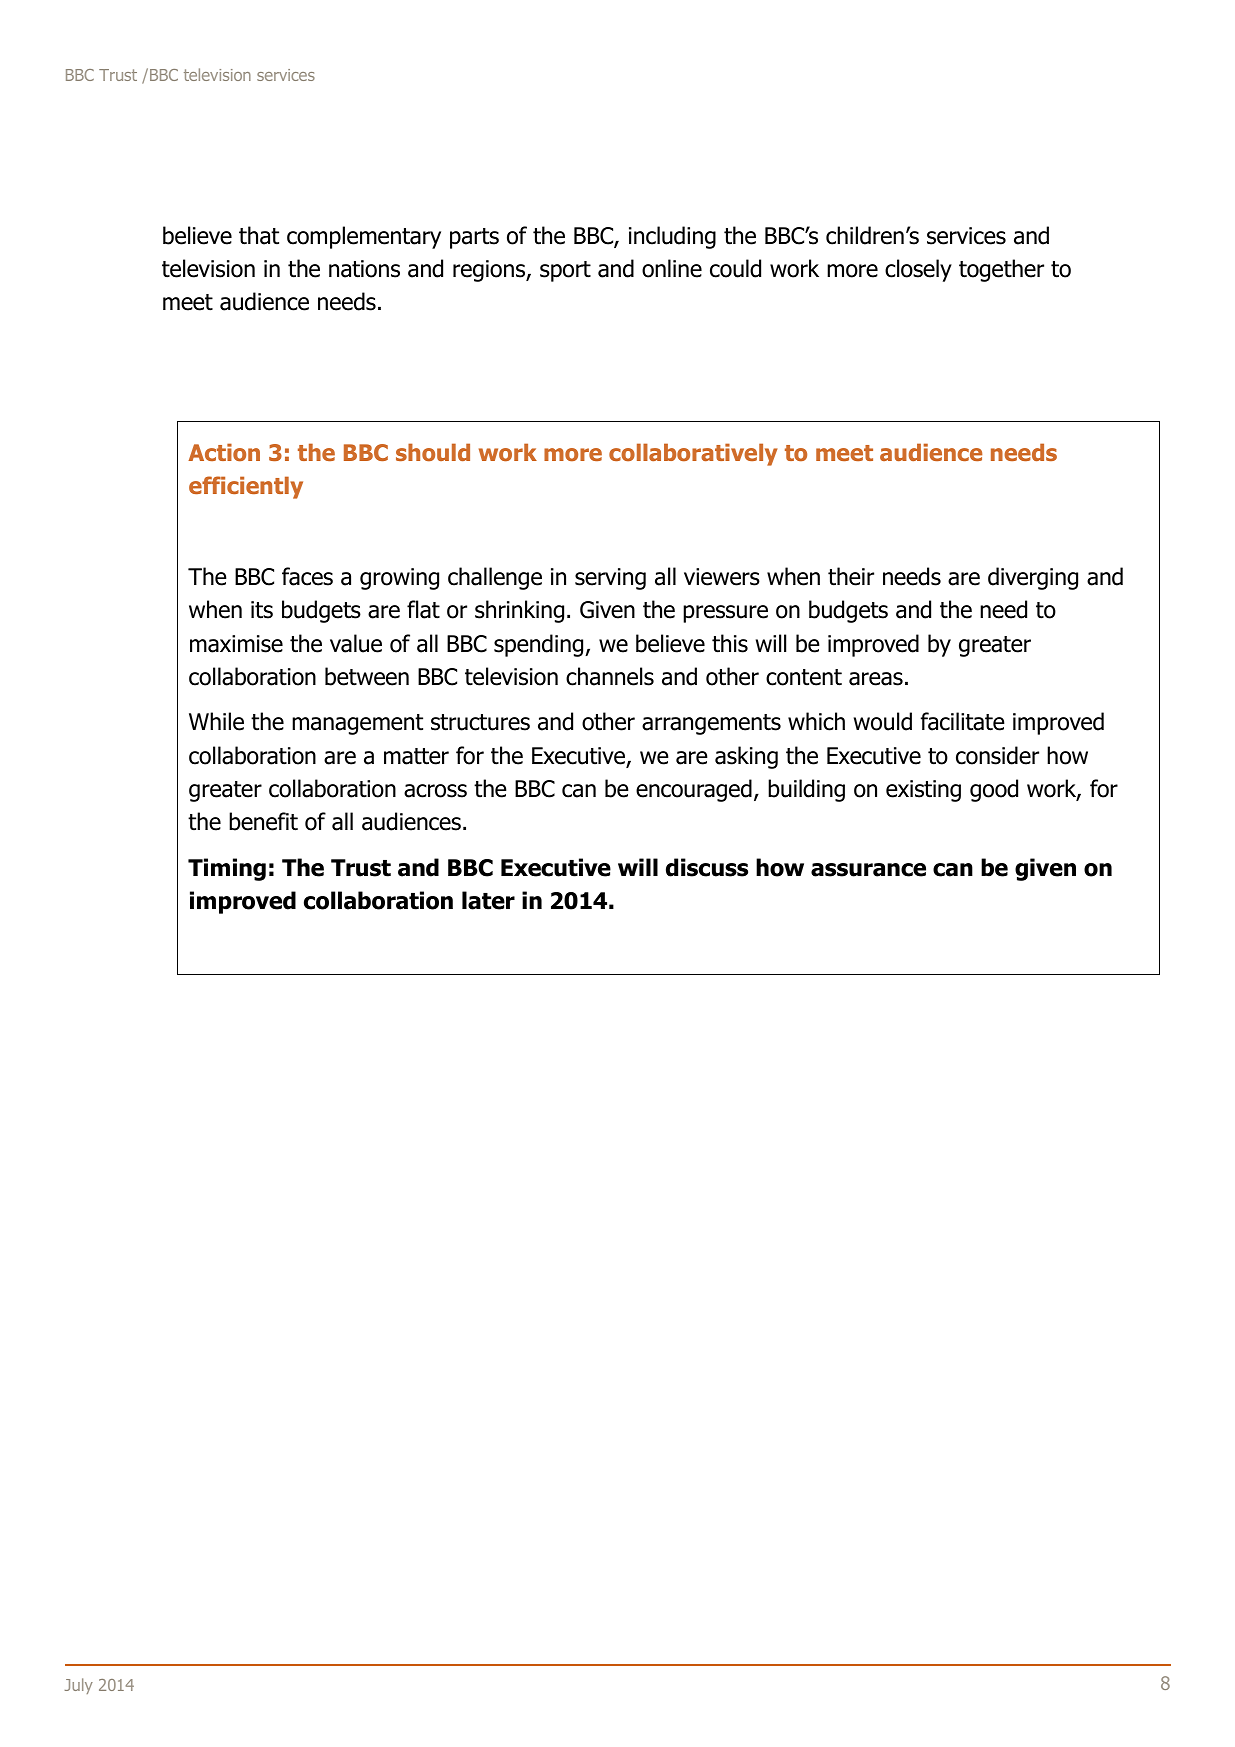 The height and width of the document is (1747, 1235). What do you see at coordinates (488, 900) in the document?
I see `later` at bounding box center [488, 900].
